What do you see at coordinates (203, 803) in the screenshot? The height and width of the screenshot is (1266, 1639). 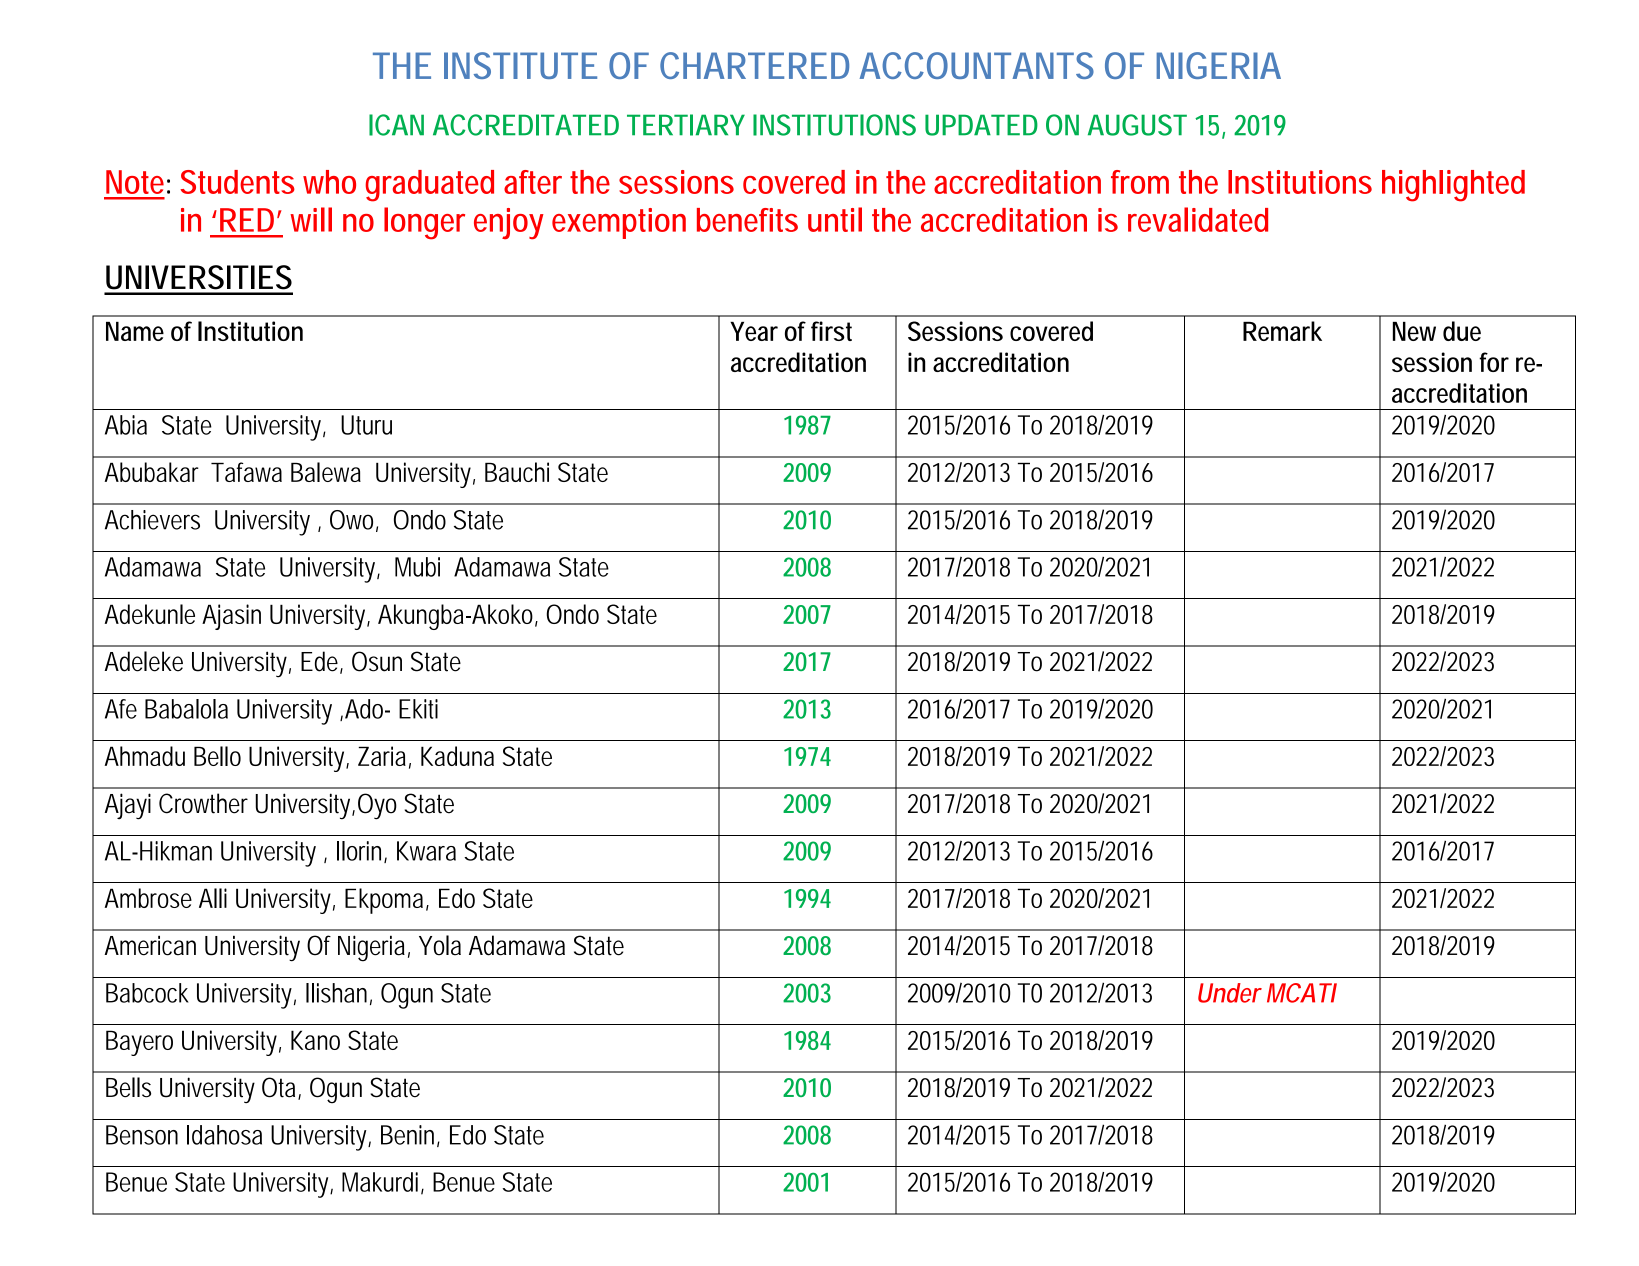 I see `Crowther` at bounding box center [203, 803].
